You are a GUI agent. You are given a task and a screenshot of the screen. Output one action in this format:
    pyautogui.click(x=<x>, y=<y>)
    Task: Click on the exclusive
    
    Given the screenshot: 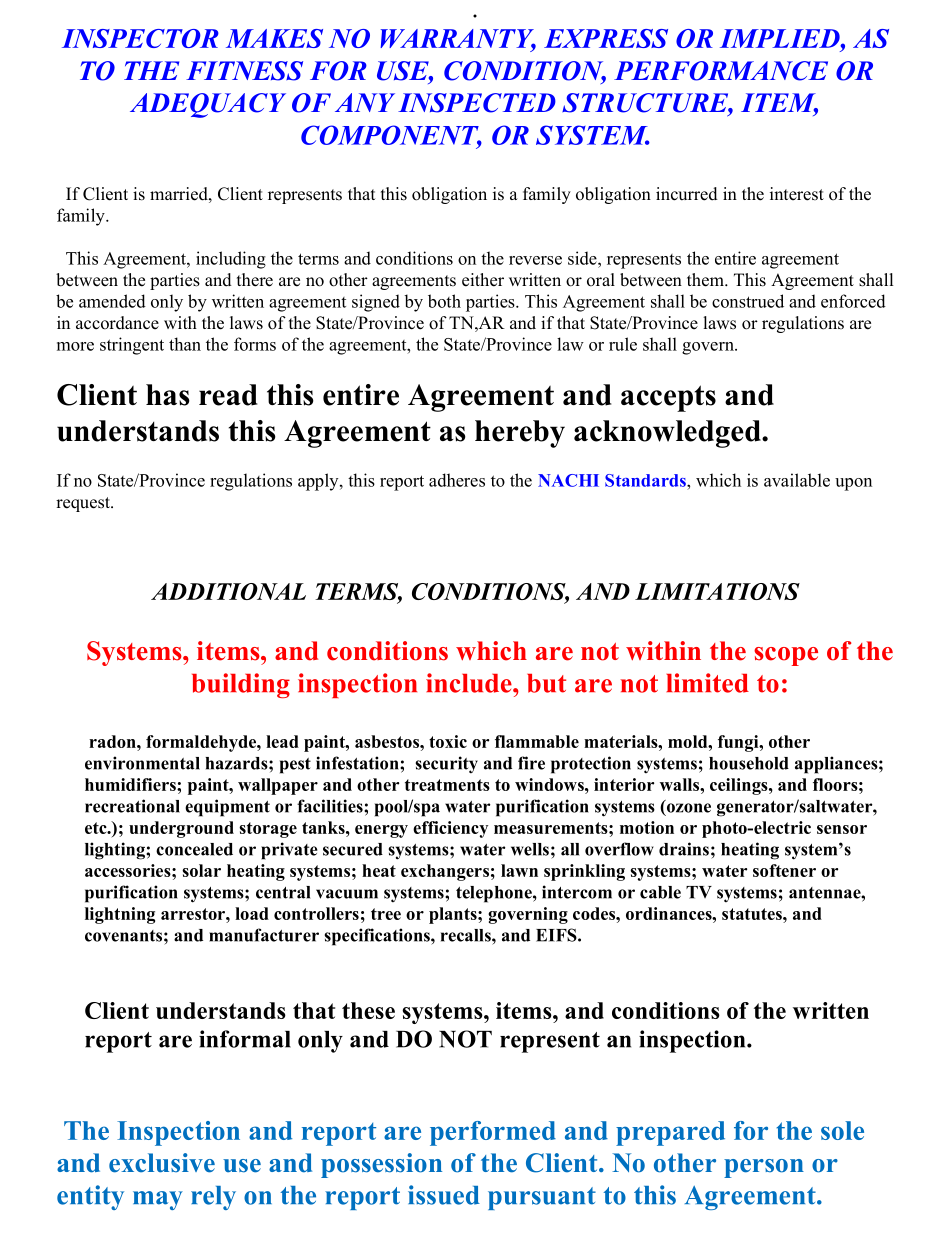 What is the action you would take?
    pyautogui.click(x=162, y=1163)
